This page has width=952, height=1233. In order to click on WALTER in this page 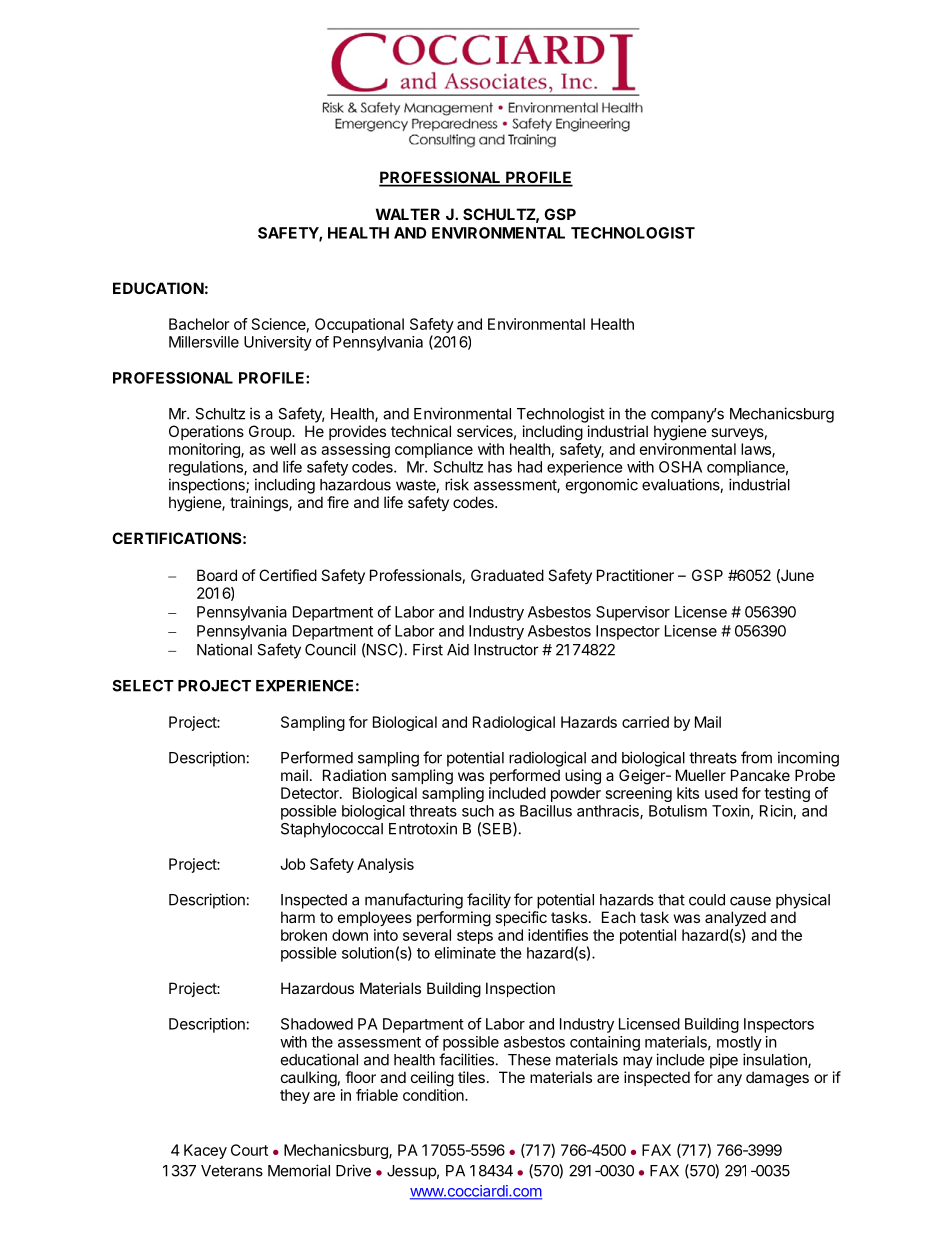, I will do `click(408, 214)`.
